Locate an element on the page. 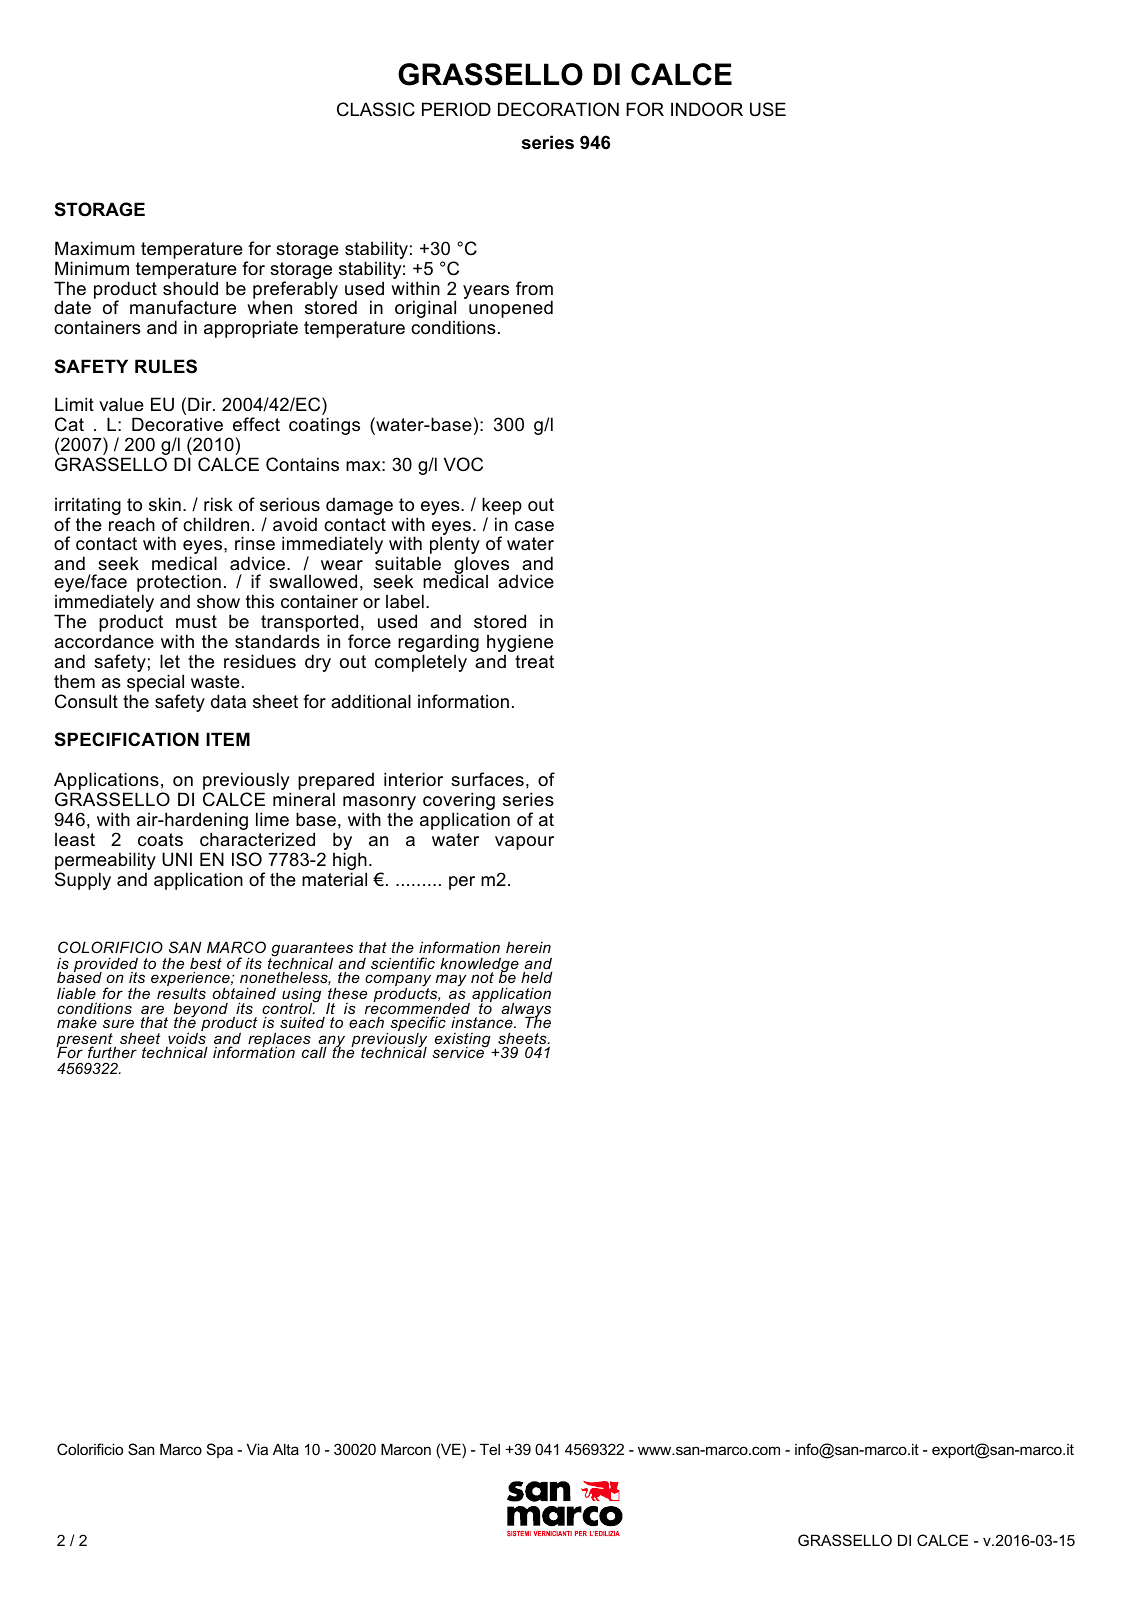  from is located at coordinates (534, 288).
